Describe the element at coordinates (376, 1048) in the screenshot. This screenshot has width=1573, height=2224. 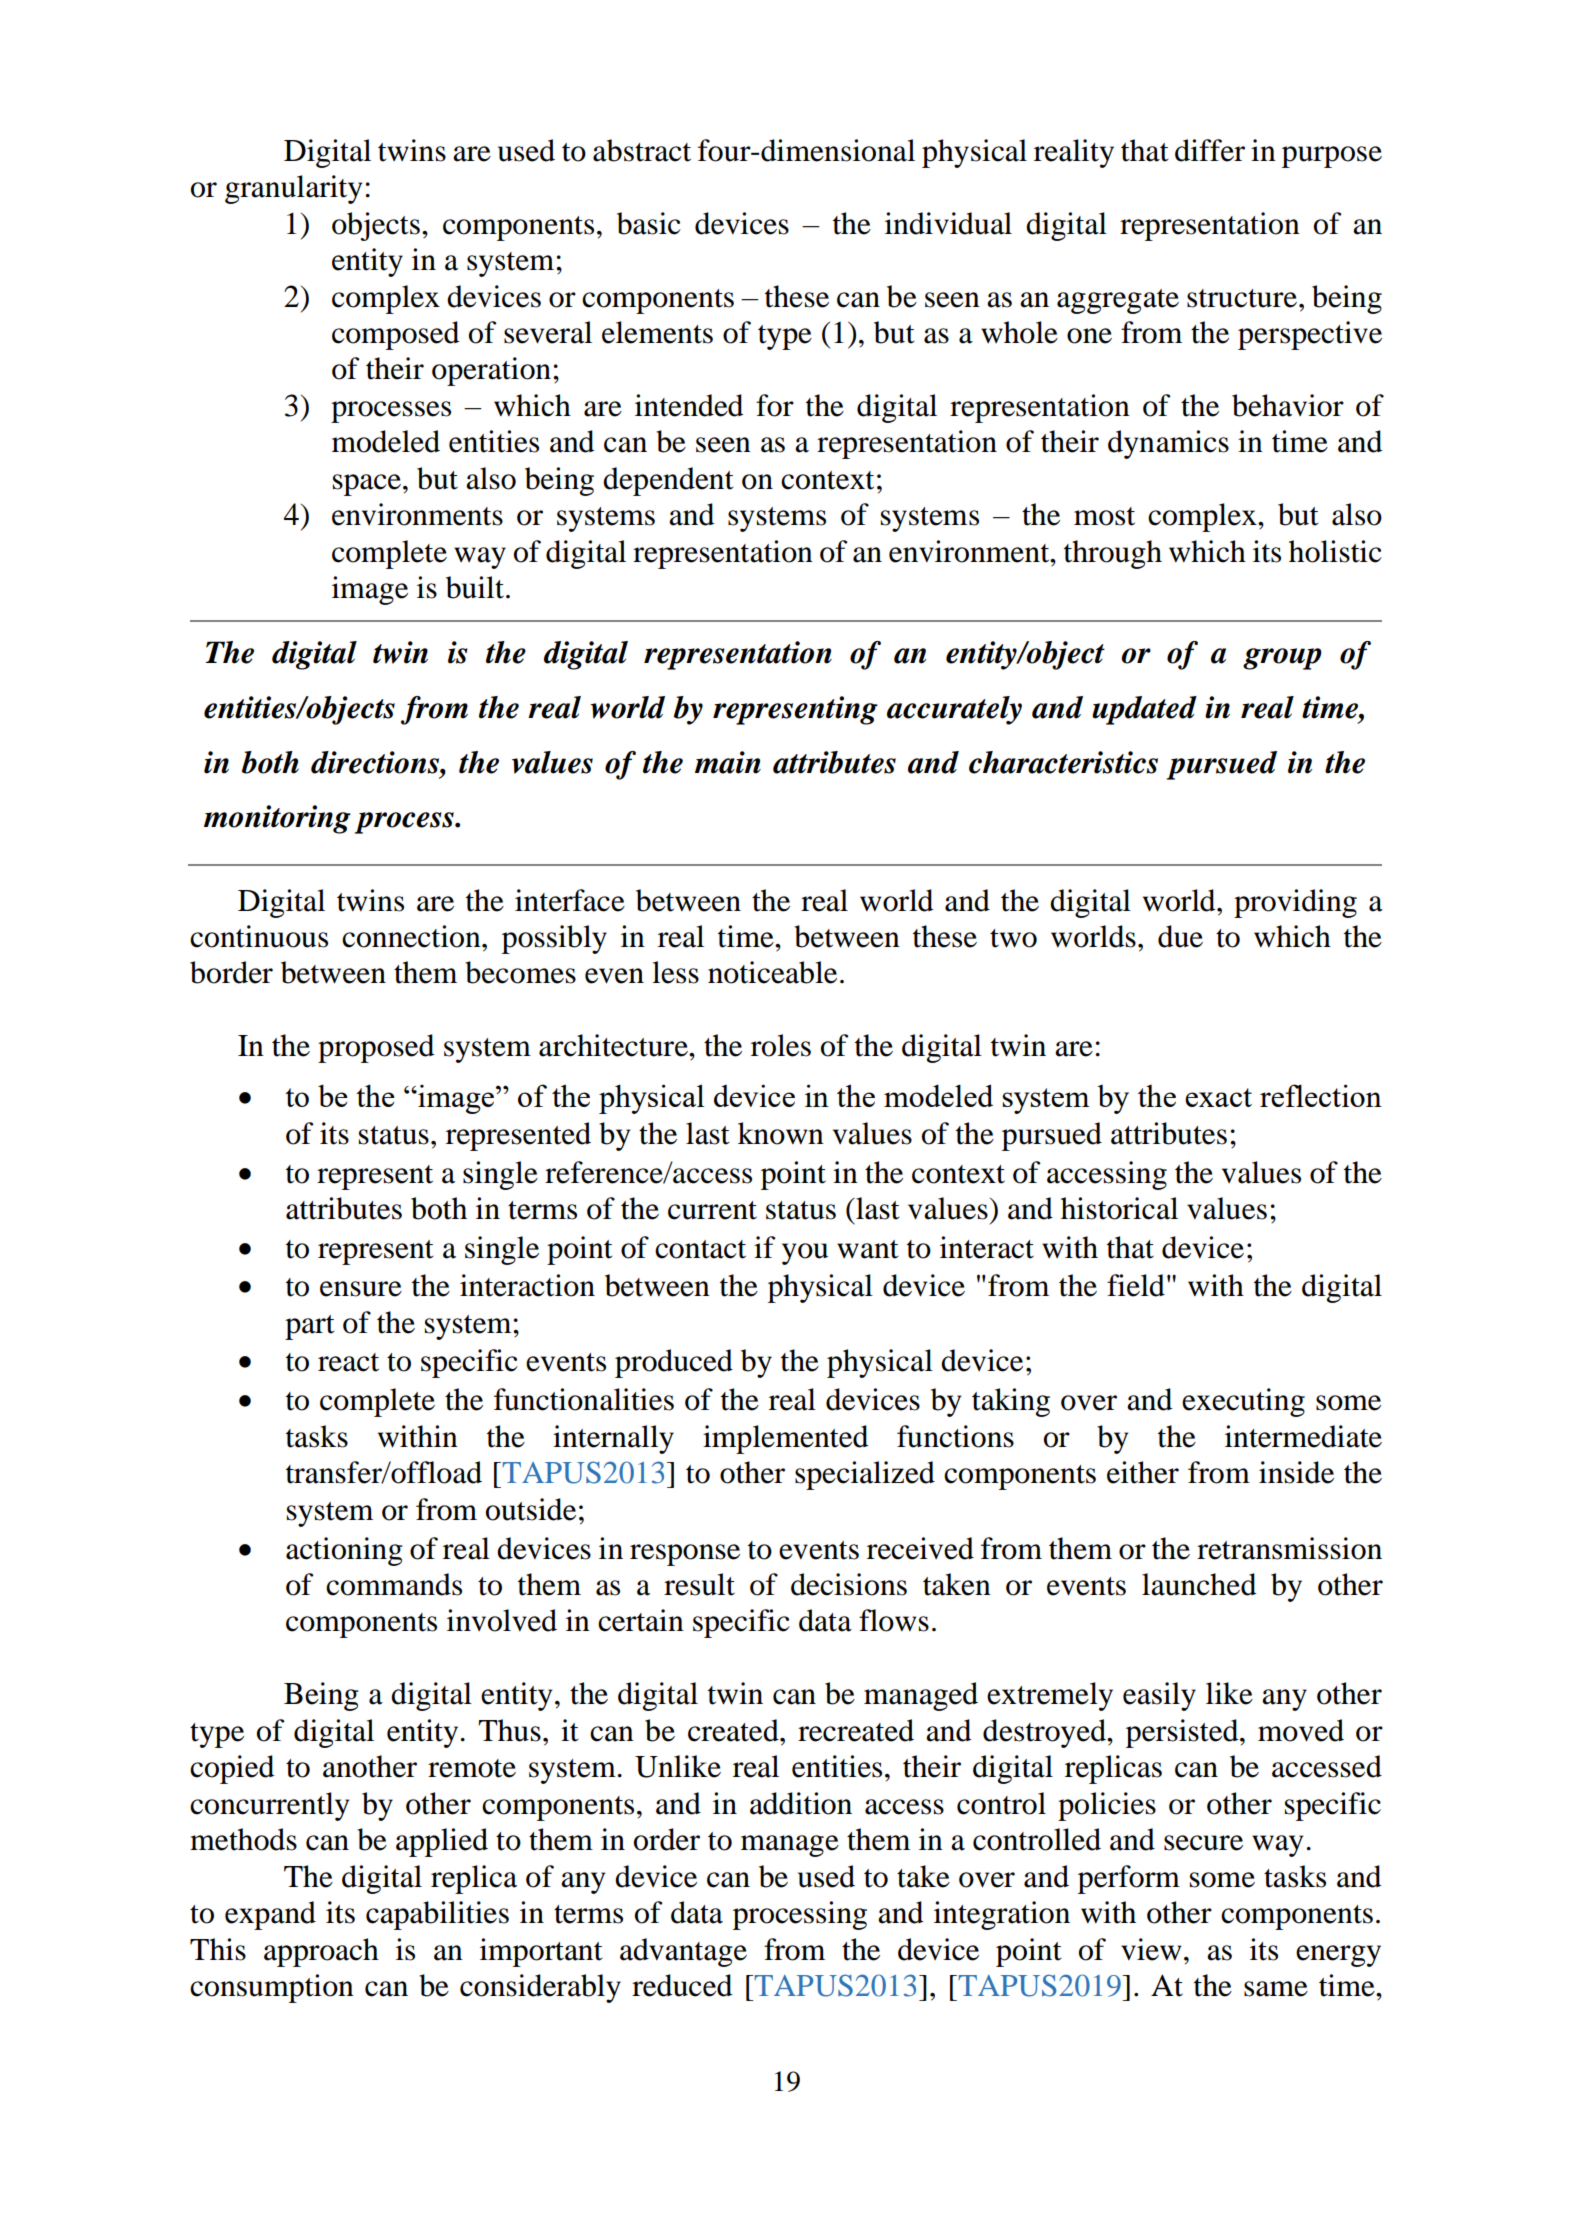
I see `proposed` at that location.
